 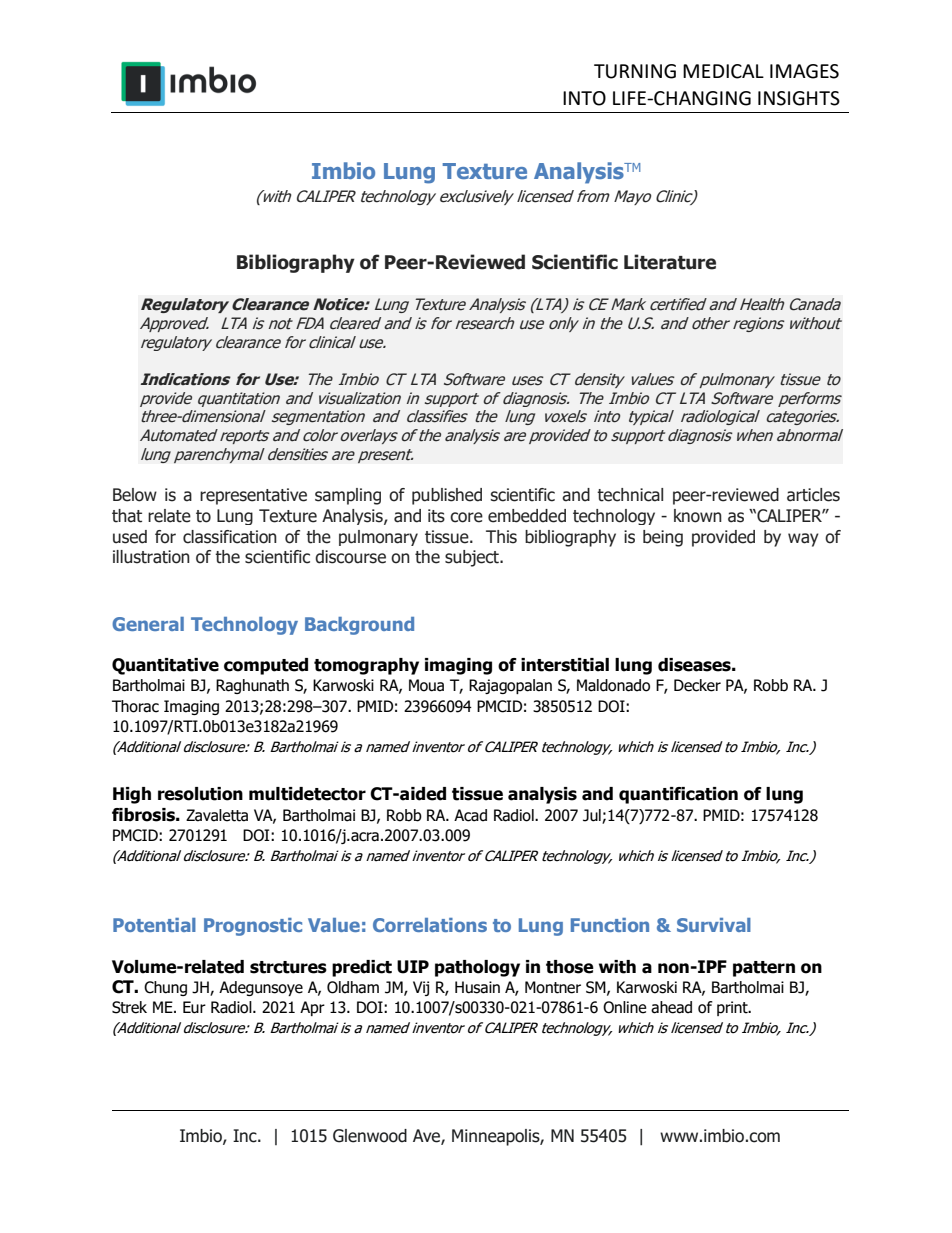 I want to click on TURNING, so click(x=635, y=71).
